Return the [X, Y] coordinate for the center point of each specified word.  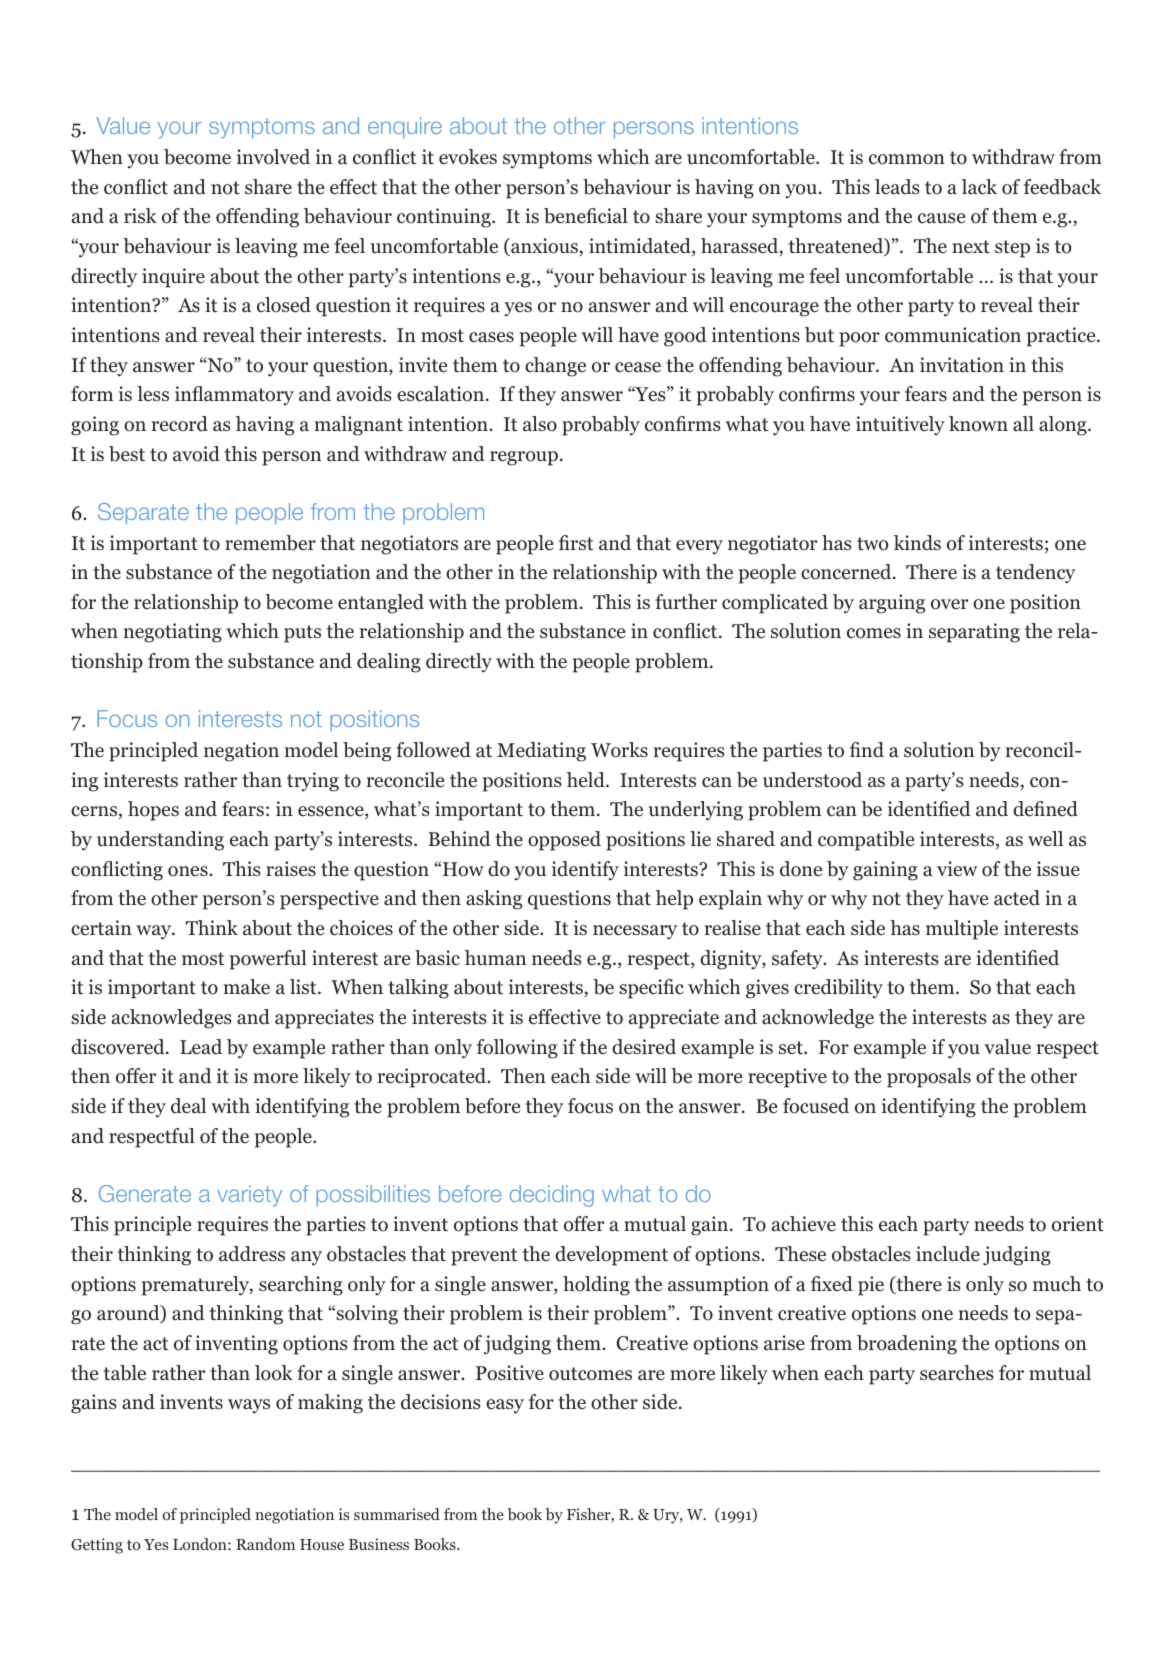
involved [273, 157]
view [957, 868]
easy [505, 1406]
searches [957, 1373]
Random [265, 1544]
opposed [564, 841]
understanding [160, 841]
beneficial [586, 216]
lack [979, 187]
